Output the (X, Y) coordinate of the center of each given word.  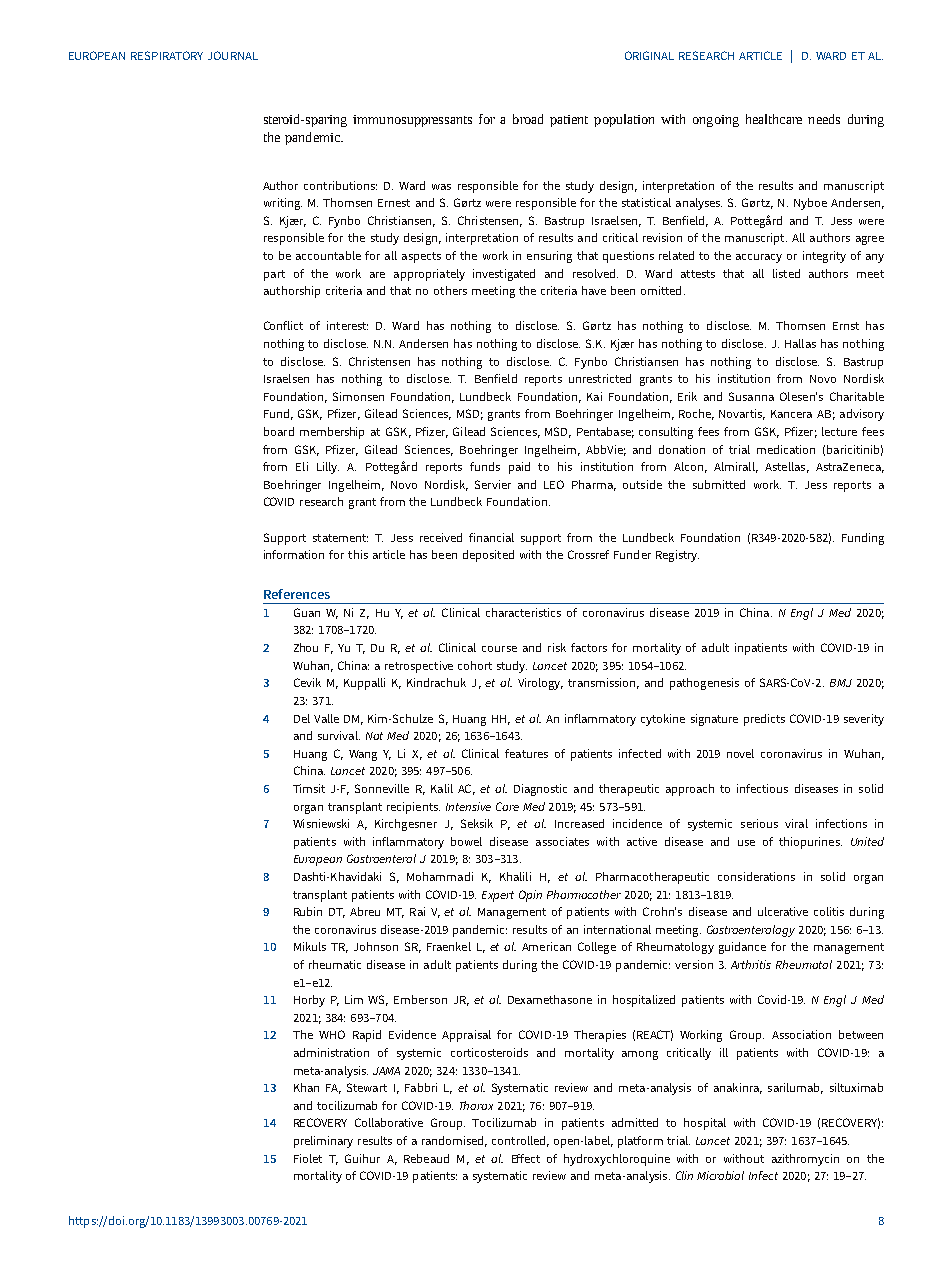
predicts (764, 720)
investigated (504, 275)
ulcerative (783, 911)
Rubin (308, 911)
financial (491, 537)
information (294, 554)
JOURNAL (233, 55)
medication (786, 449)
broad (528, 119)
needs (824, 119)
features (526, 753)
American (546, 946)
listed (786, 273)
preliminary (323, 1142)
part (274, 275)
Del (302, 718)
